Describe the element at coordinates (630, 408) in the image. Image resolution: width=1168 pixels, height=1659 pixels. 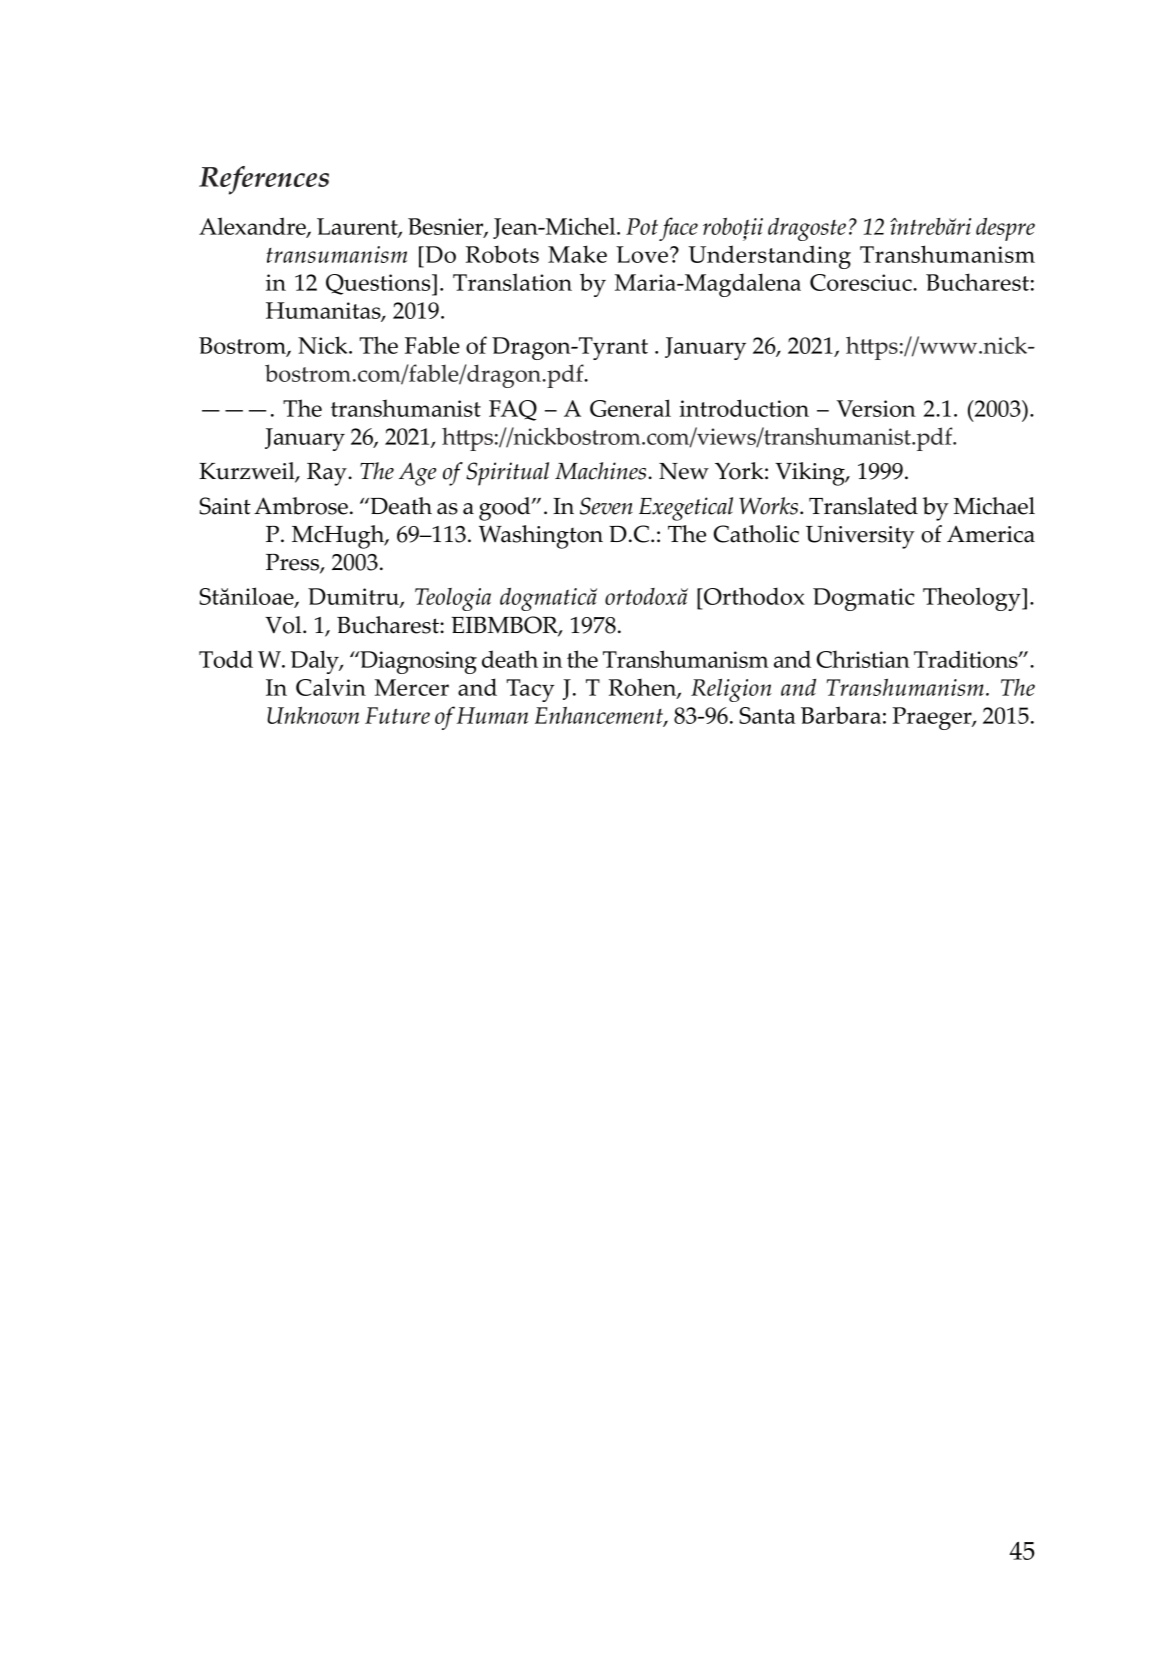
I see `General` at that location.
